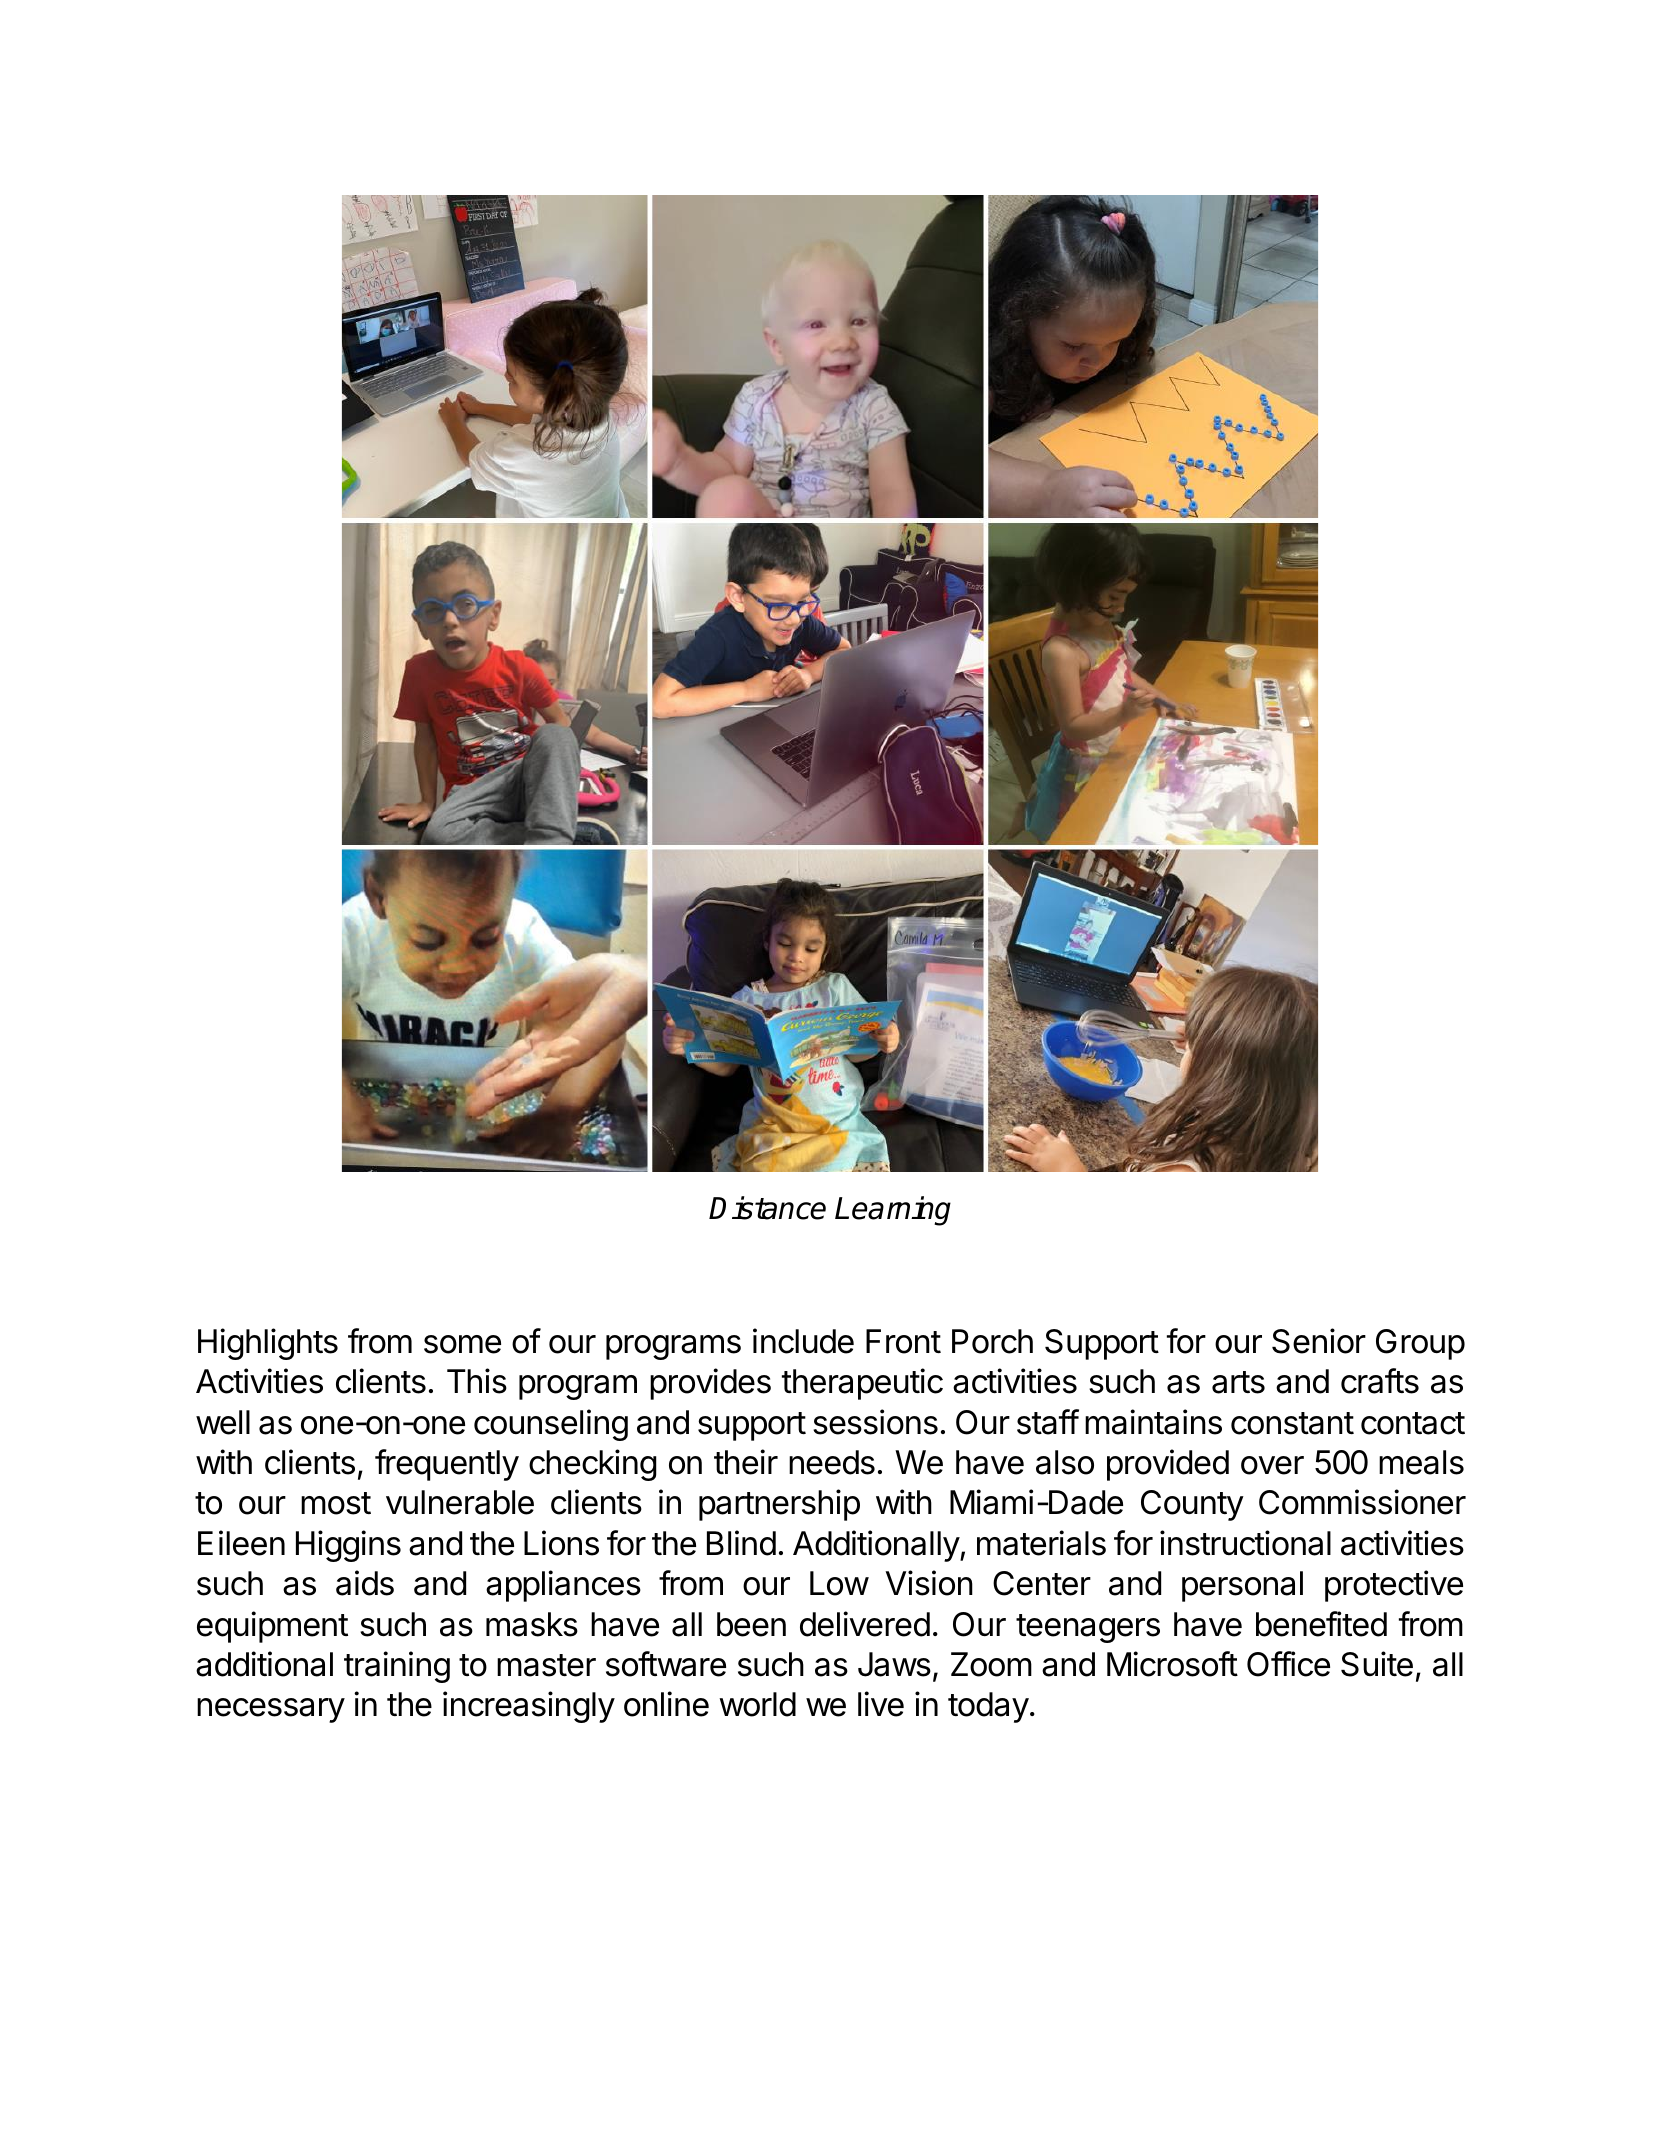  Describe the element at coordinates (1288, 1664) in the image. I see `Office` at that location.
